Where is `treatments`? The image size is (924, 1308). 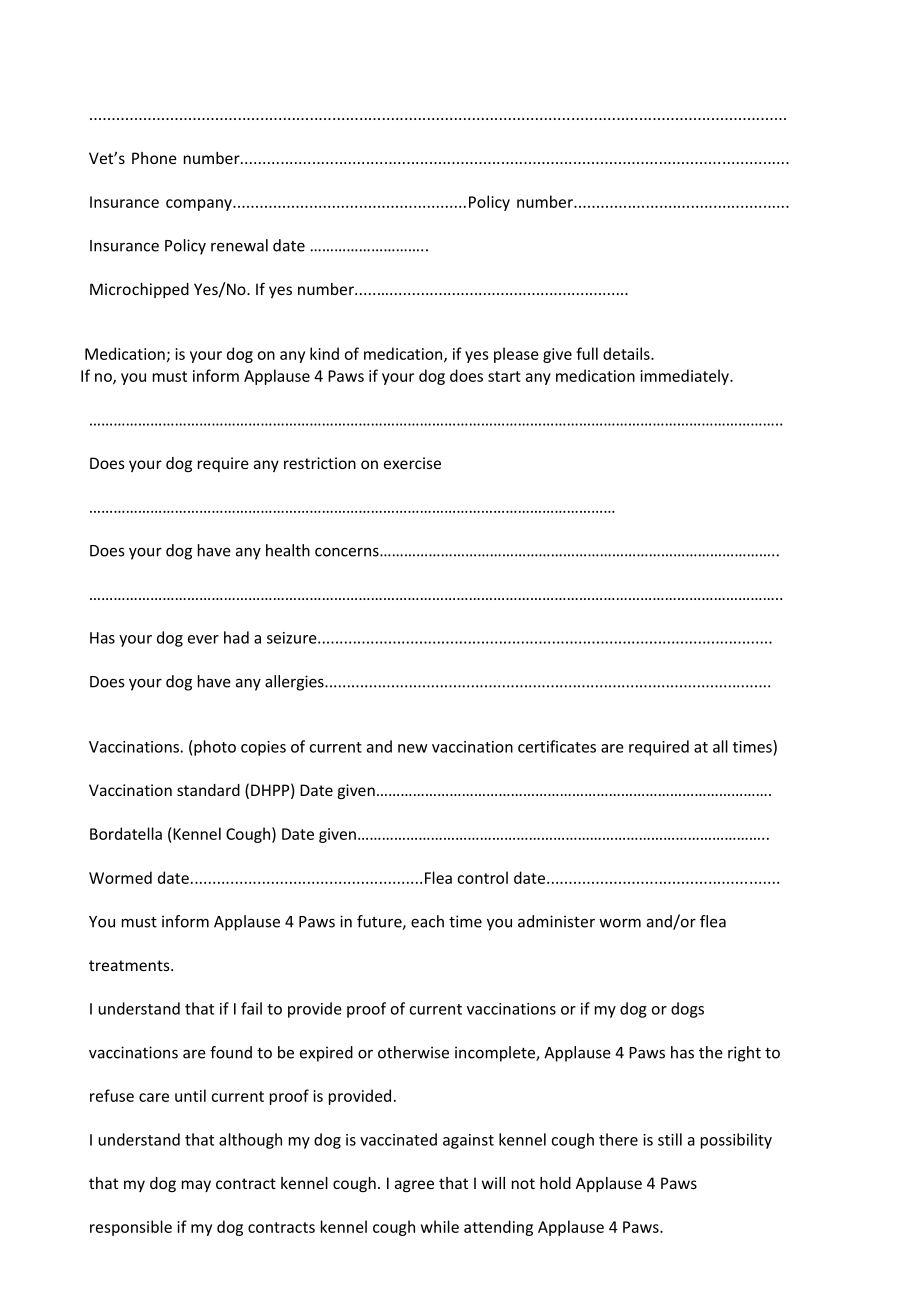 treatments is located at coordinates (130, 965).
